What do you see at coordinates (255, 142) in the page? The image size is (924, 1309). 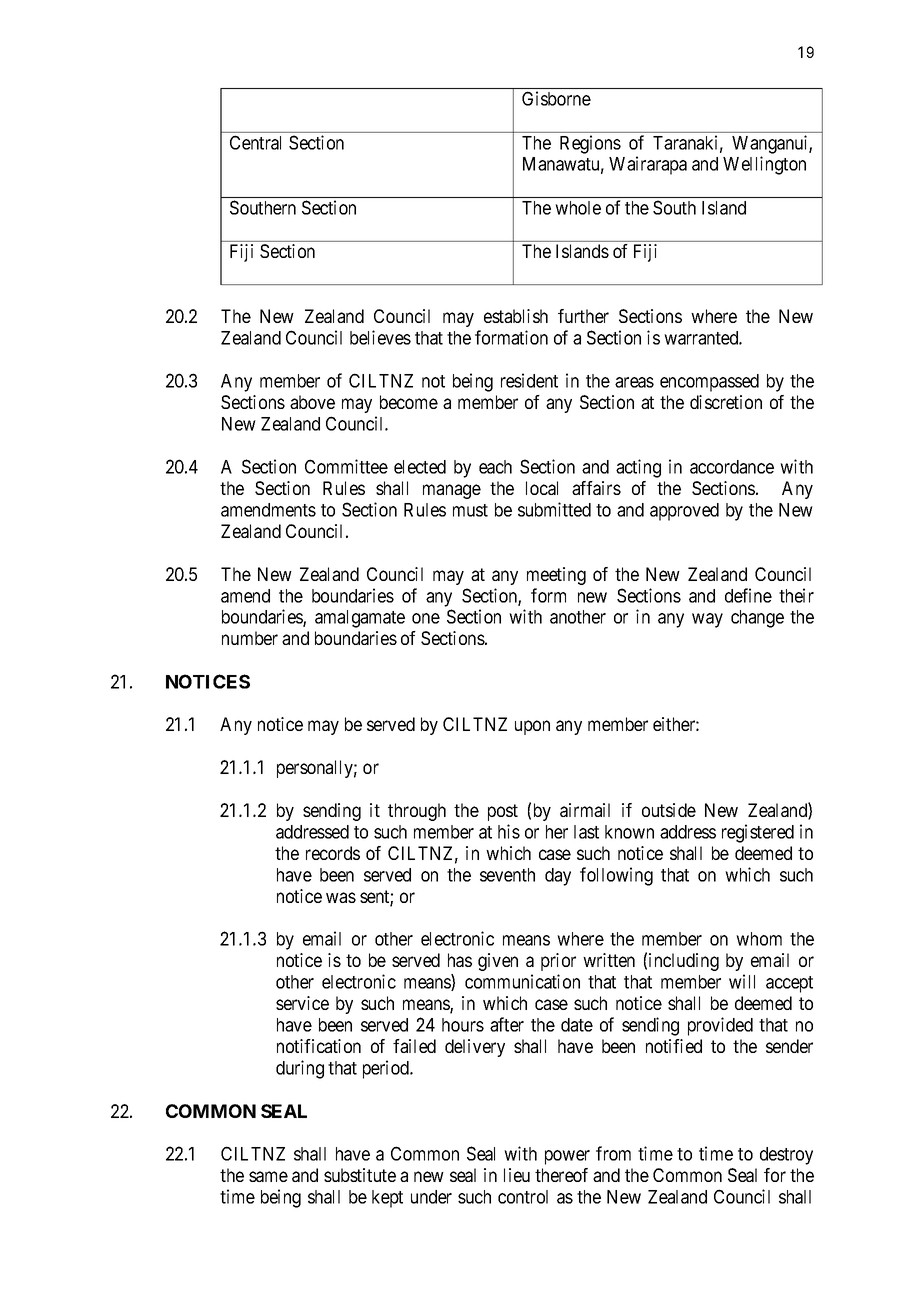 I see `Central` at bounding box center [255, 142].
